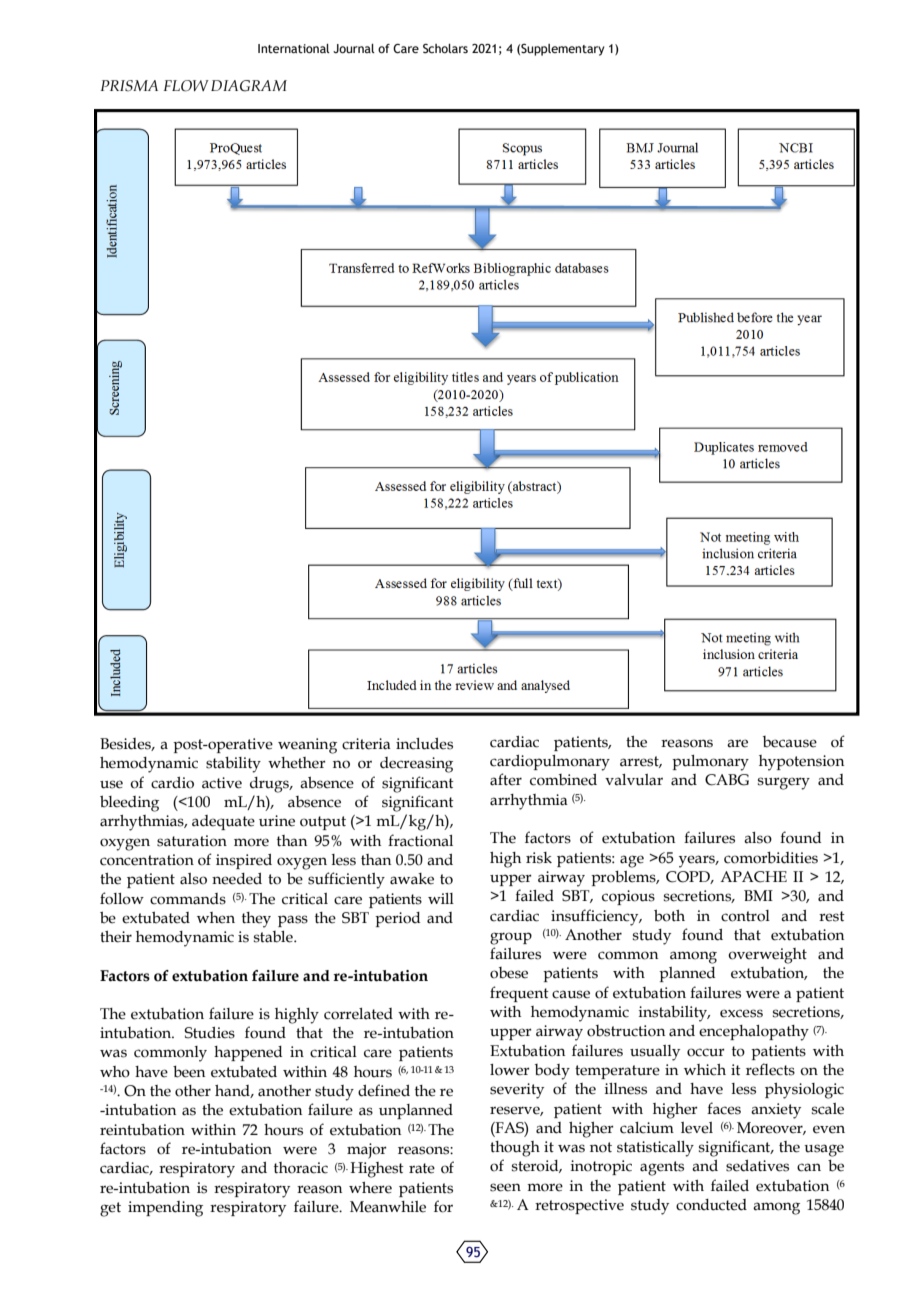 Image resolution: width=924 pixels, height=1308 pixels. I want to click on includes, so click(424, 744).
